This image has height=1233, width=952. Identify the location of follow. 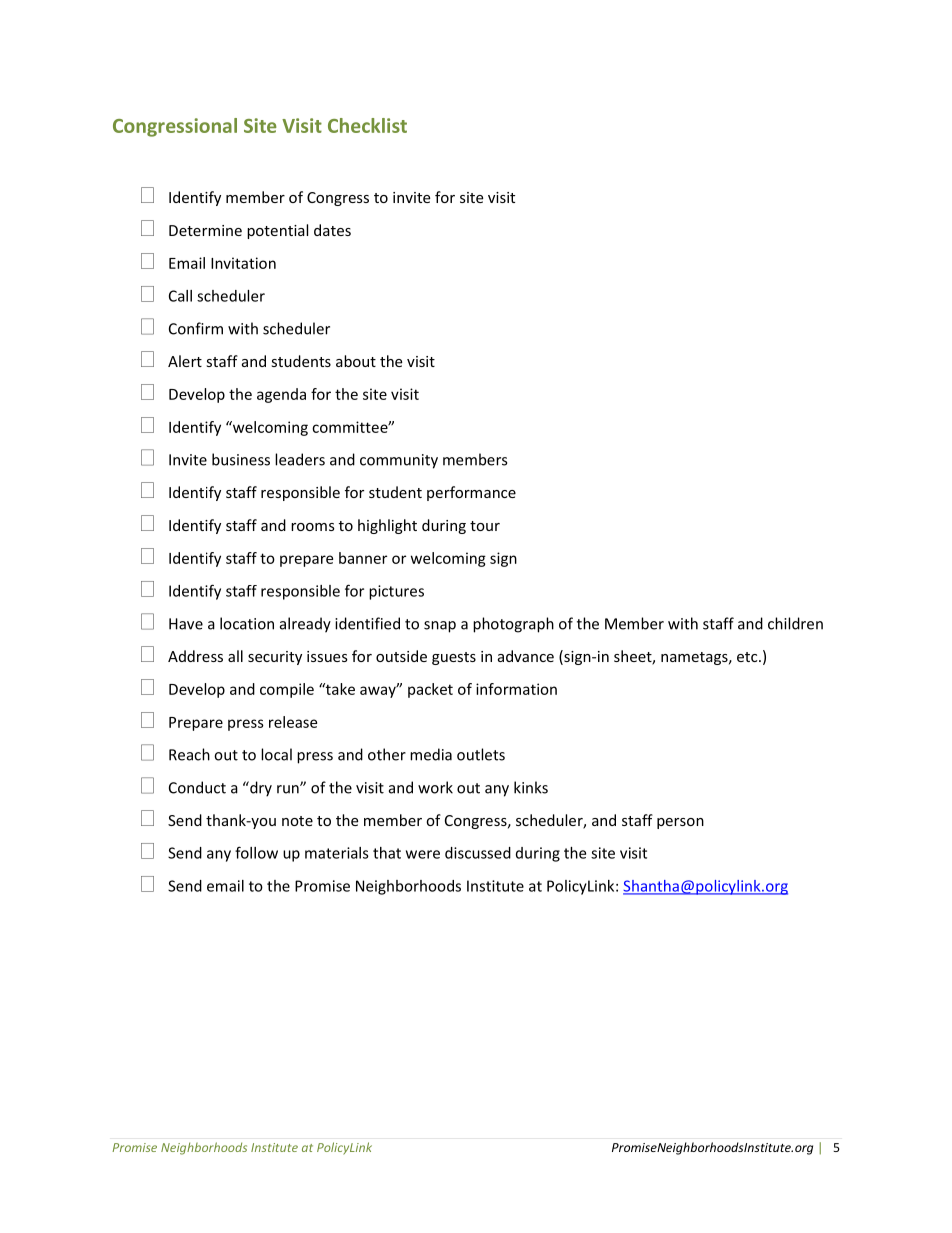
(256, 852).
